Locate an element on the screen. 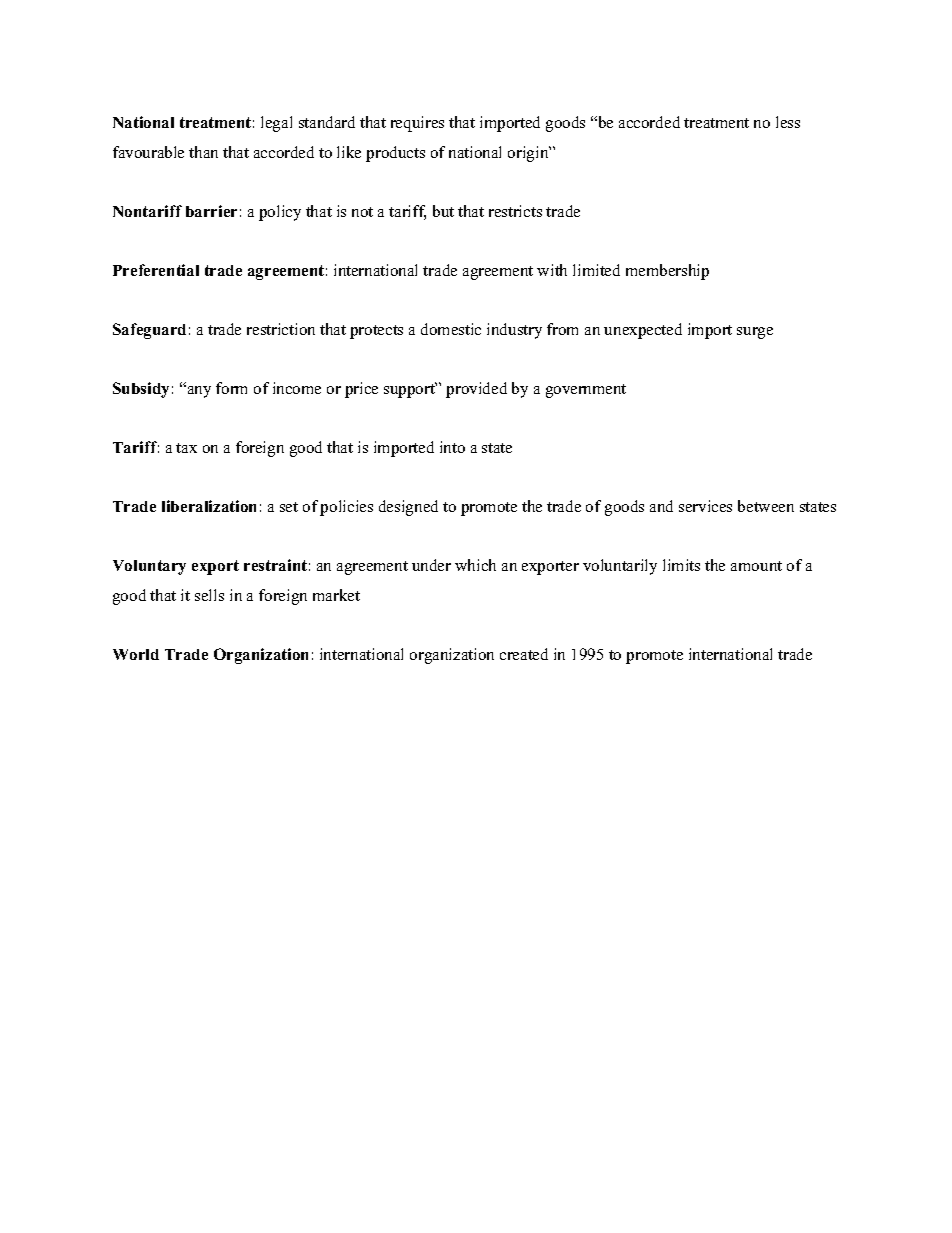 The width and height of the screenshot is (952, 1233). liberalization is located at coordinates (209, 506).
